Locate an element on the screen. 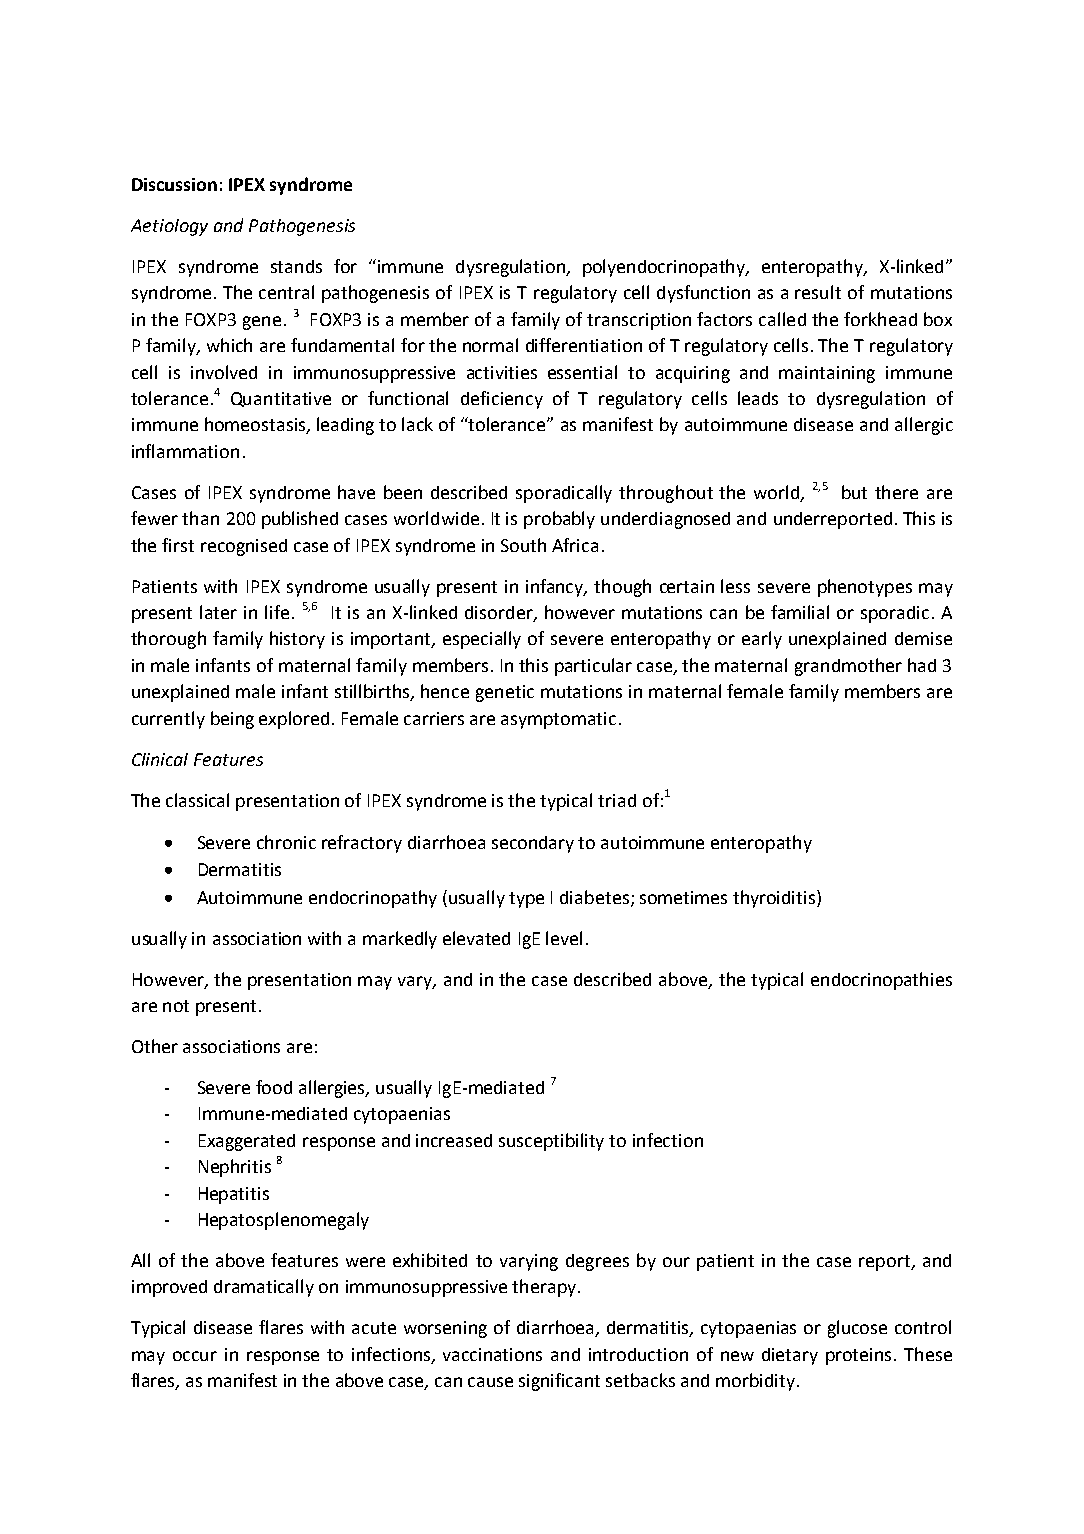  thyroiditis is located at coordinates (775, 899).
